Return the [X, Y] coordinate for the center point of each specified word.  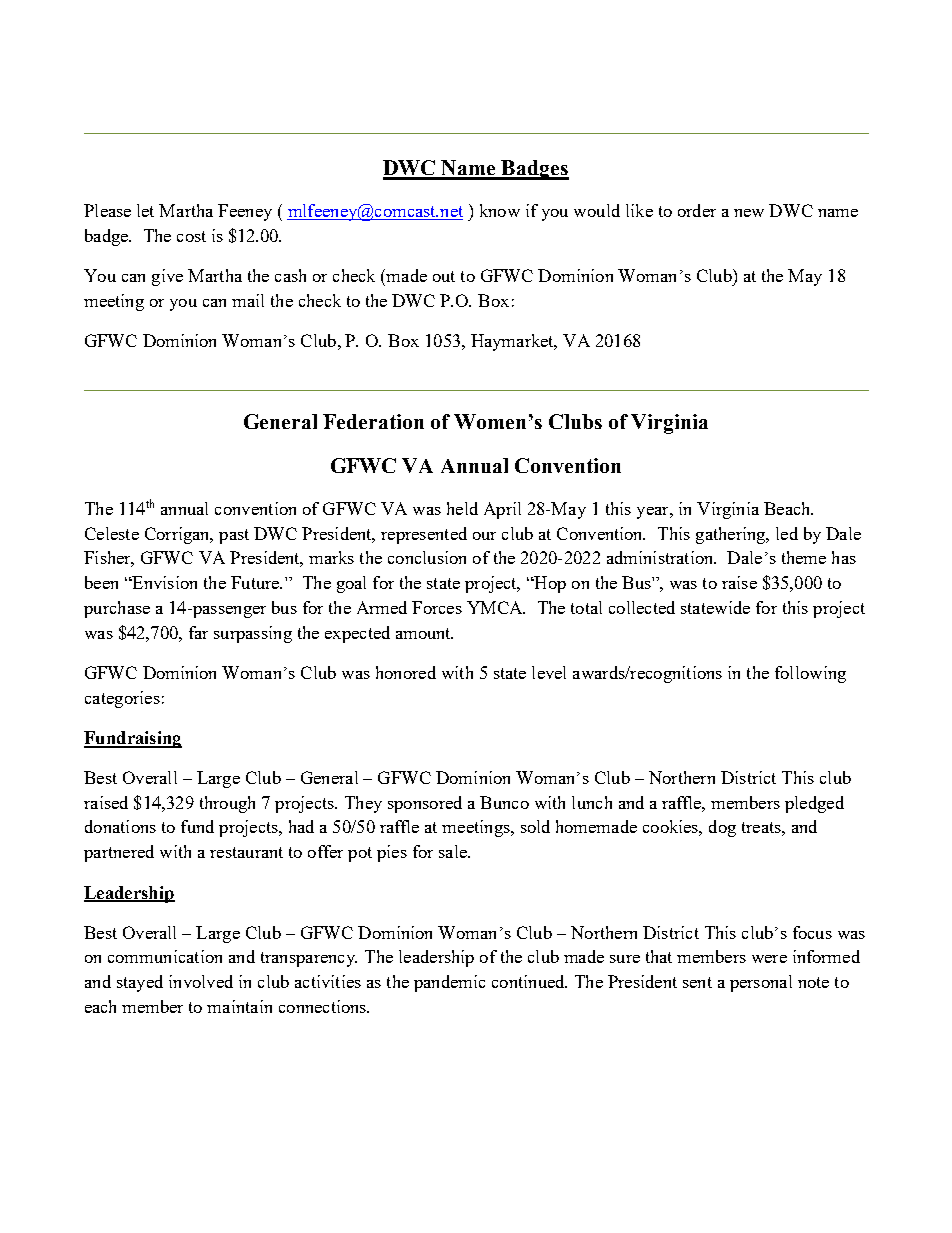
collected [642, 607]
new [749, 213]
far [198, 632]
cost [191, 236]
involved [201, 981]
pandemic [449, 983]
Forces [437, 607]
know [500, 210]
